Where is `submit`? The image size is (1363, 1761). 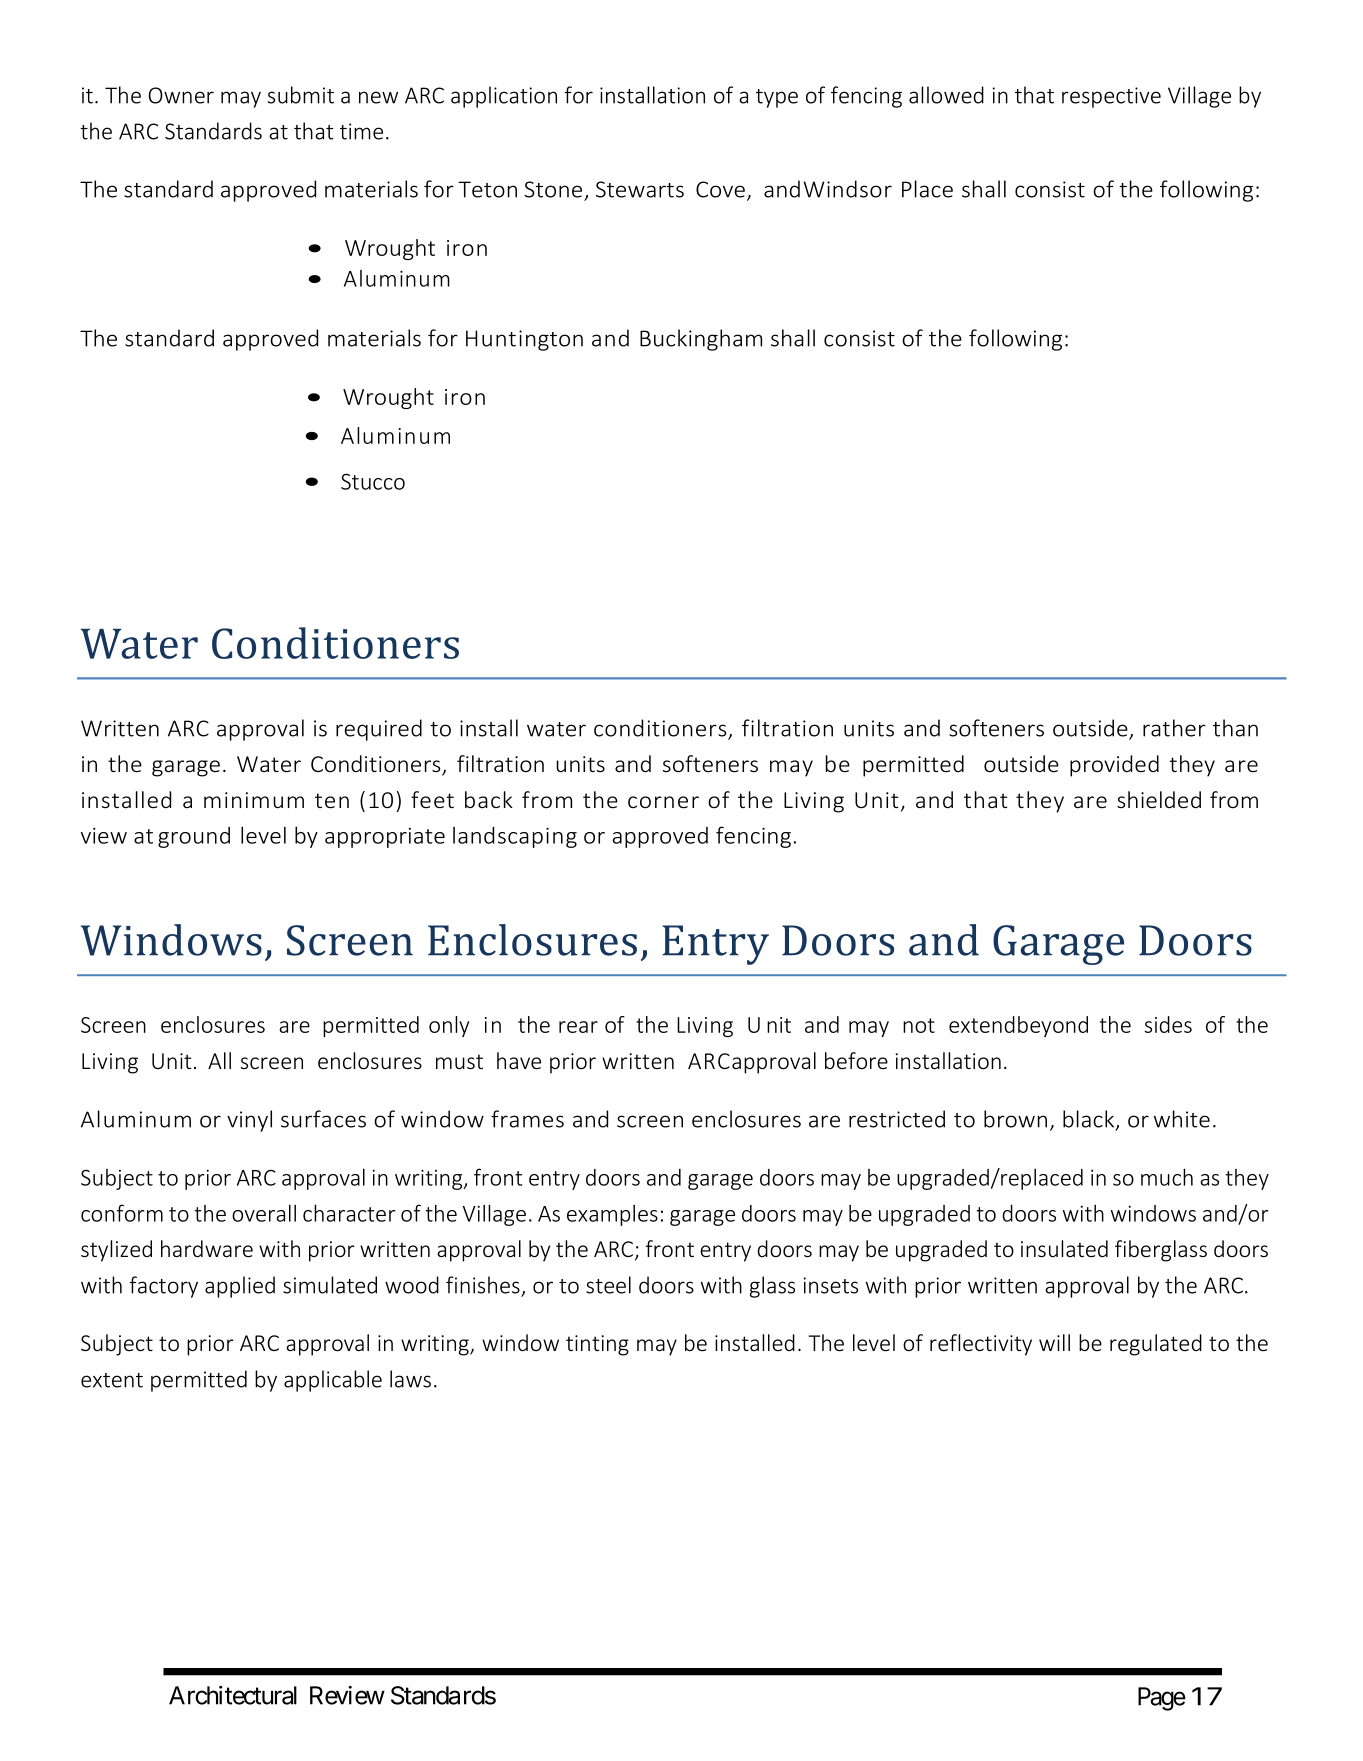 submit is located at coordinates (301, 95).
